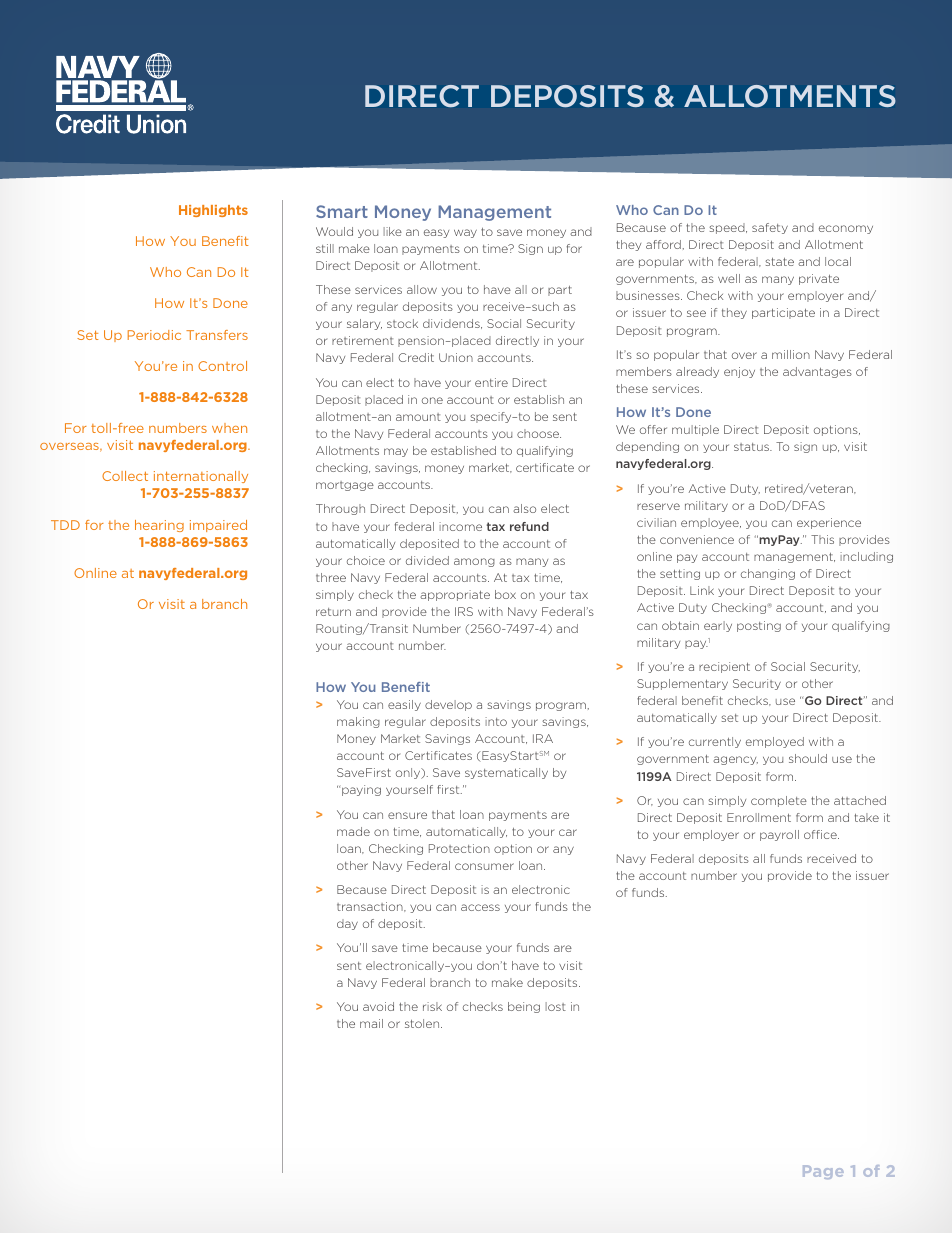 The image size is (952, 1233). Describe the element at coordinates (423, 1023) in the image. I see `stolen` at that location.
